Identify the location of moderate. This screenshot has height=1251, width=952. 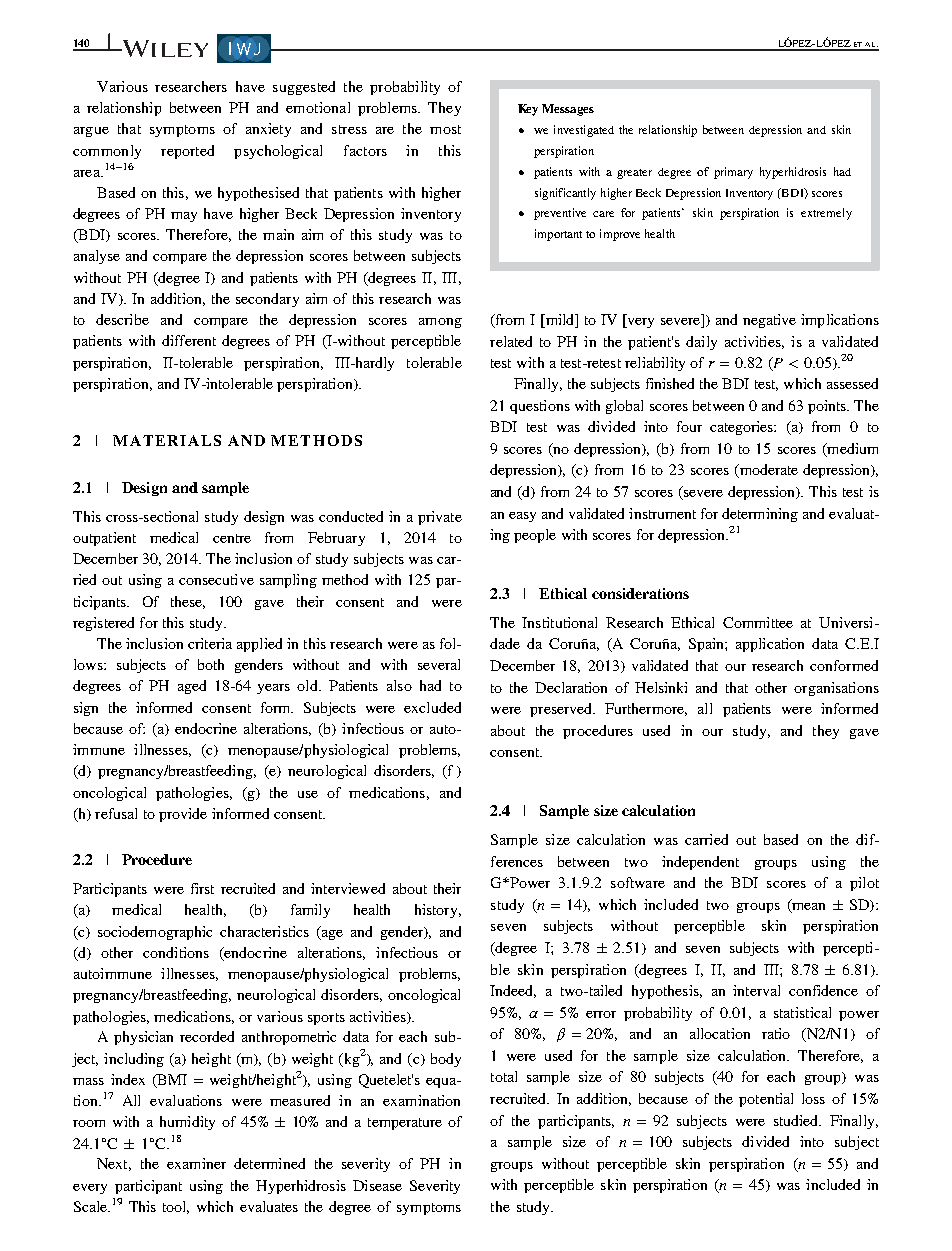
(767, 471).
